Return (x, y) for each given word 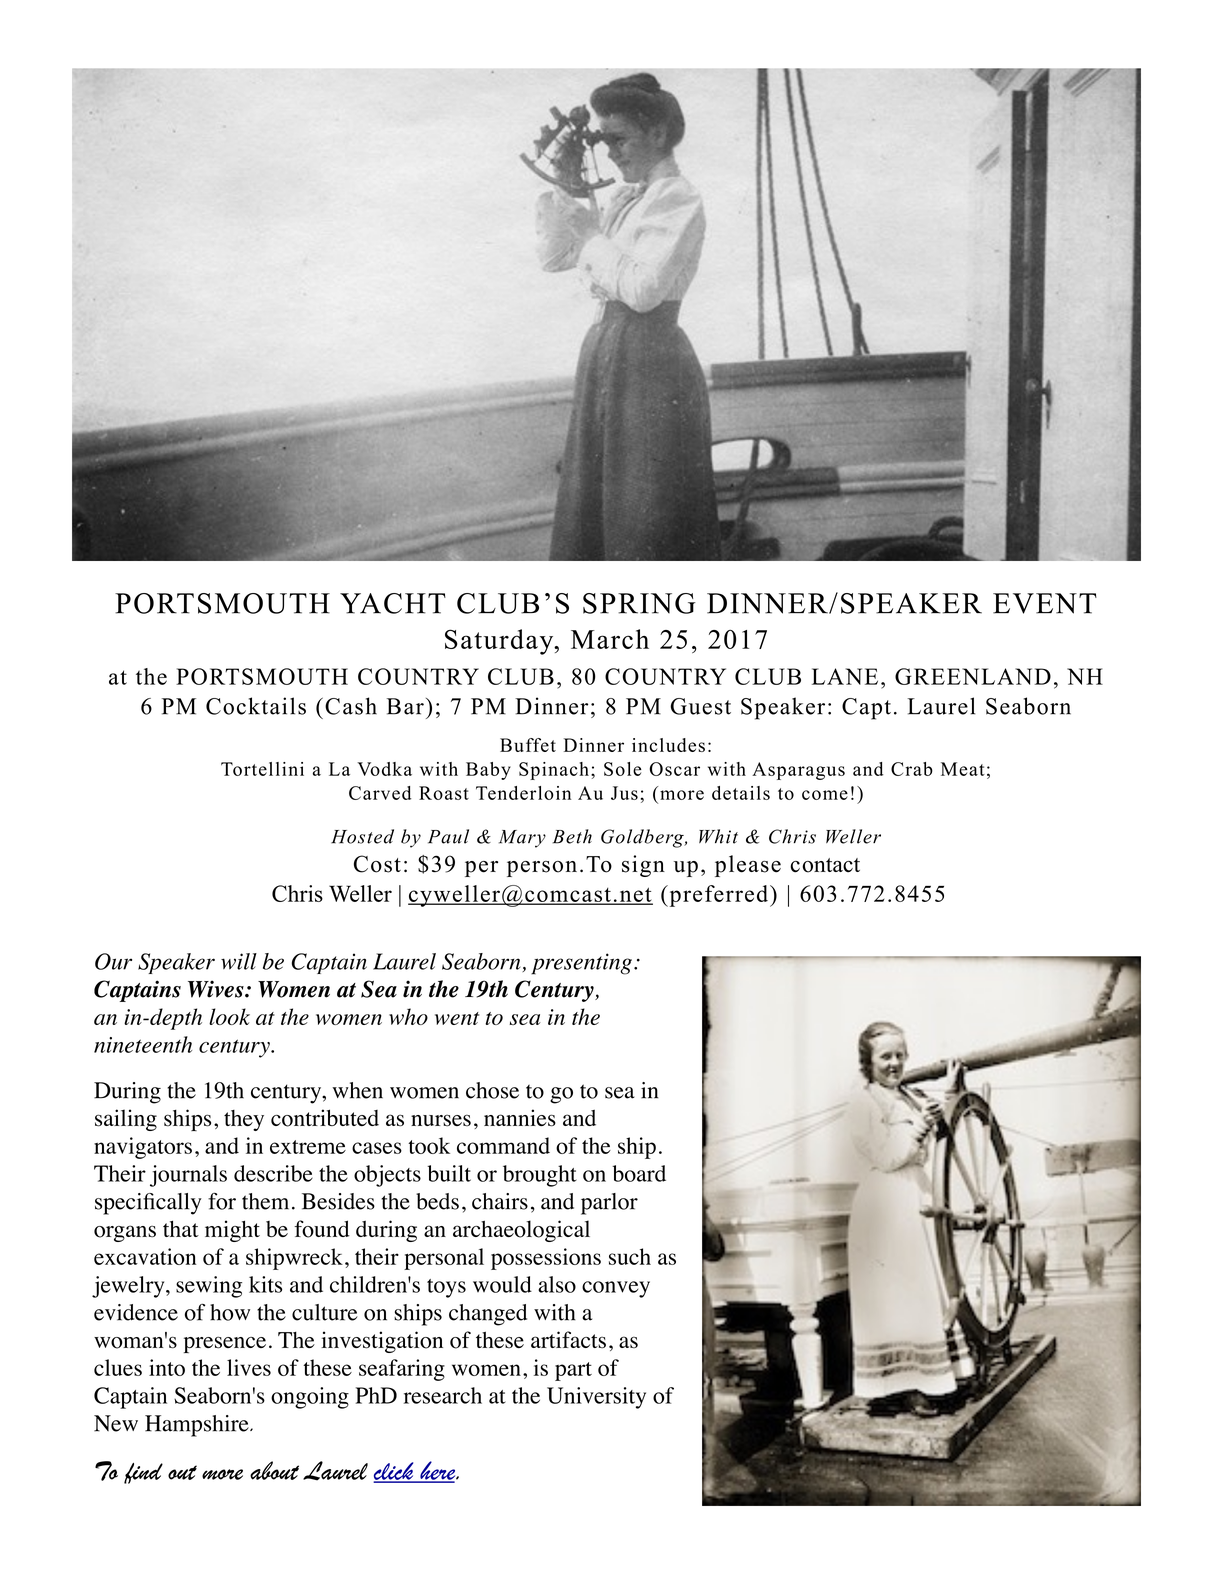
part (573, 1371)
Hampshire (198, 1426)
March (610, 639)
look (229, 1016)
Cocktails (256, 706)
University (596, 1398)
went (457, 1018)
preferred (719, 896)
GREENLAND (973, 676)
